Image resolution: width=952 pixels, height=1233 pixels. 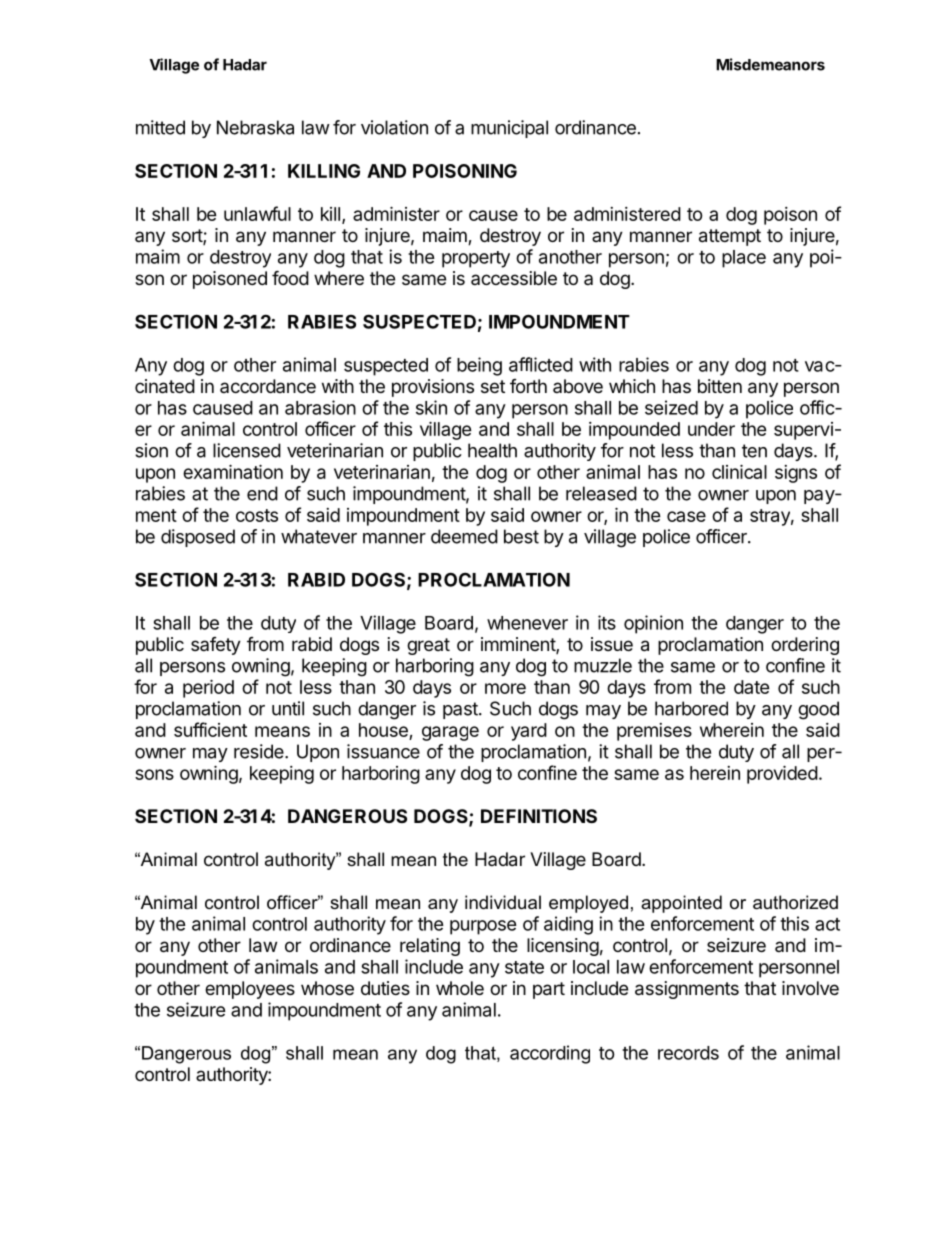 I want to click on Nebraska, so click(x=255, y=127).
